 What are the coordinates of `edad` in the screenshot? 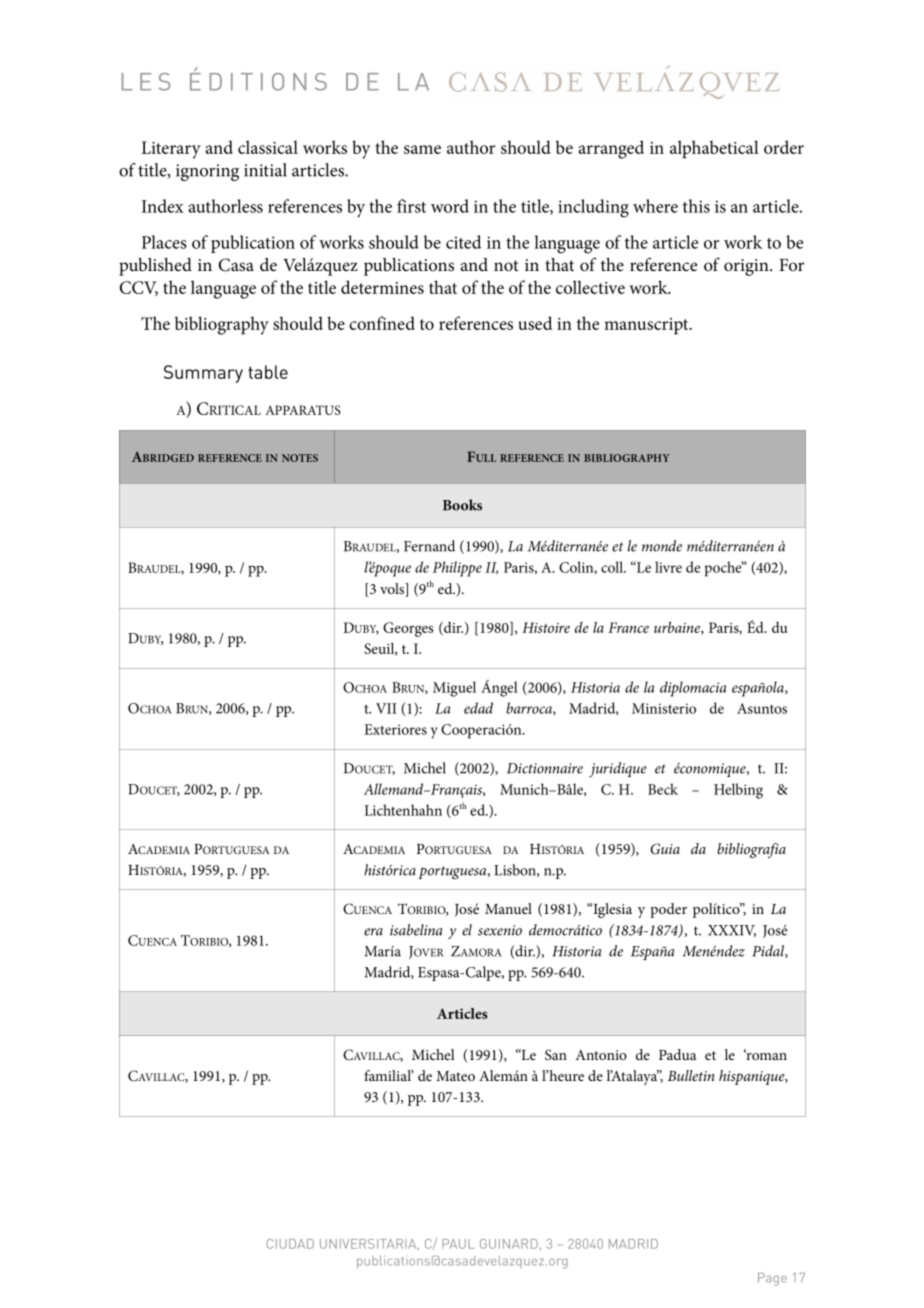 It's located at (478, 708).
